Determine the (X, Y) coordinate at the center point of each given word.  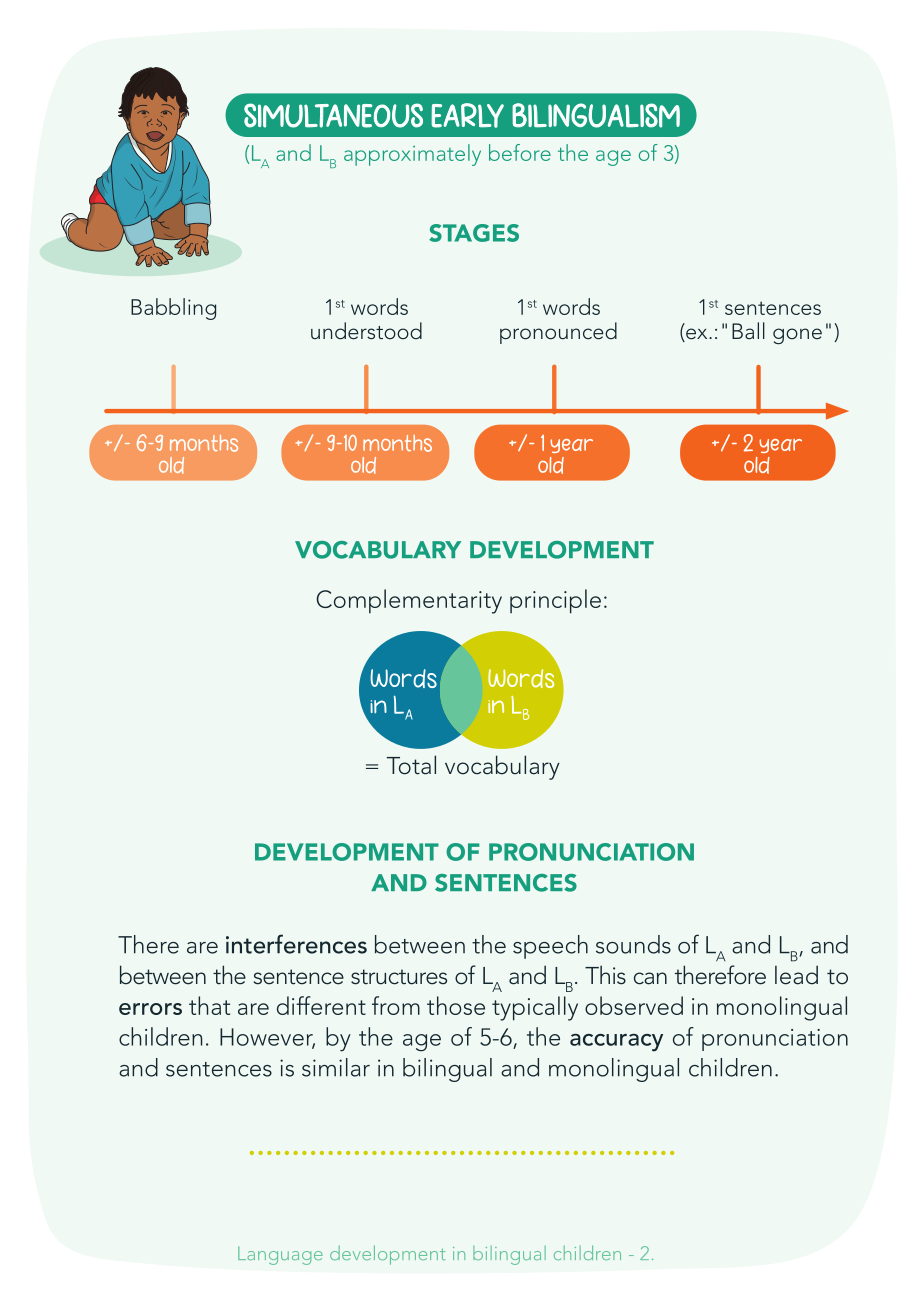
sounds (633, 944)
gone (797, 336)
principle (555, 601)
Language (280, 1255)
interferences (296, 944)
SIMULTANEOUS (333, 115)
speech (550, 947)
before (520, 152)
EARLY (467, 115)
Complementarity (409, 601)
